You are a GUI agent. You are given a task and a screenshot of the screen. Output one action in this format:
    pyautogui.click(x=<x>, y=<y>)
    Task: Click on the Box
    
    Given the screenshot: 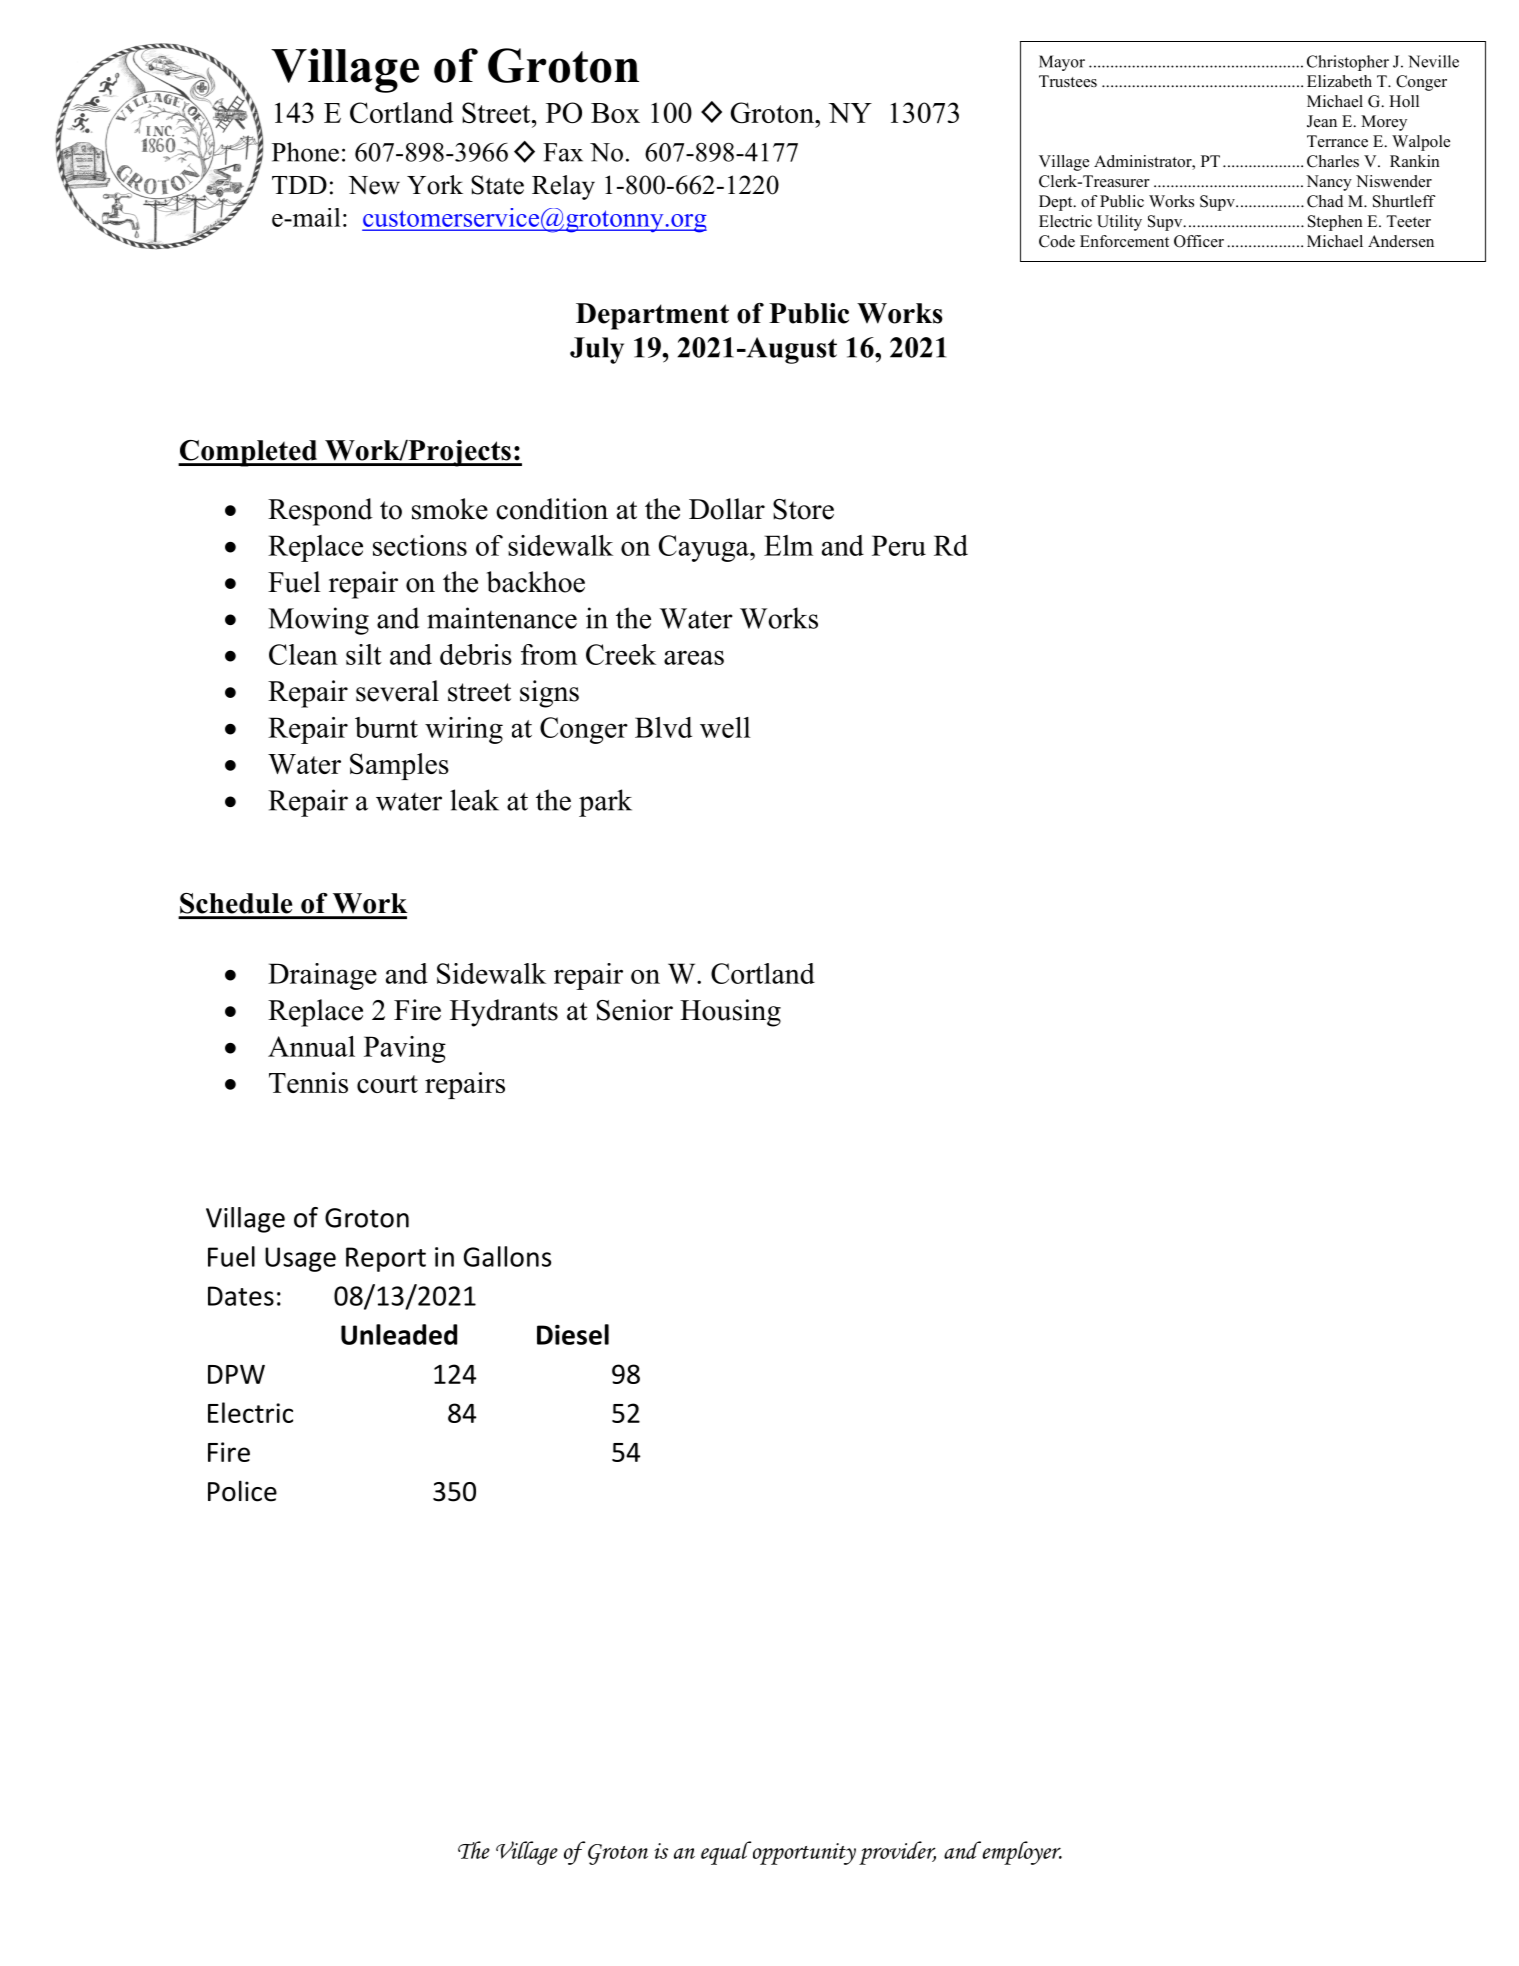 What is the action you would take?
    pyautogui.click(x=615, y=113)
